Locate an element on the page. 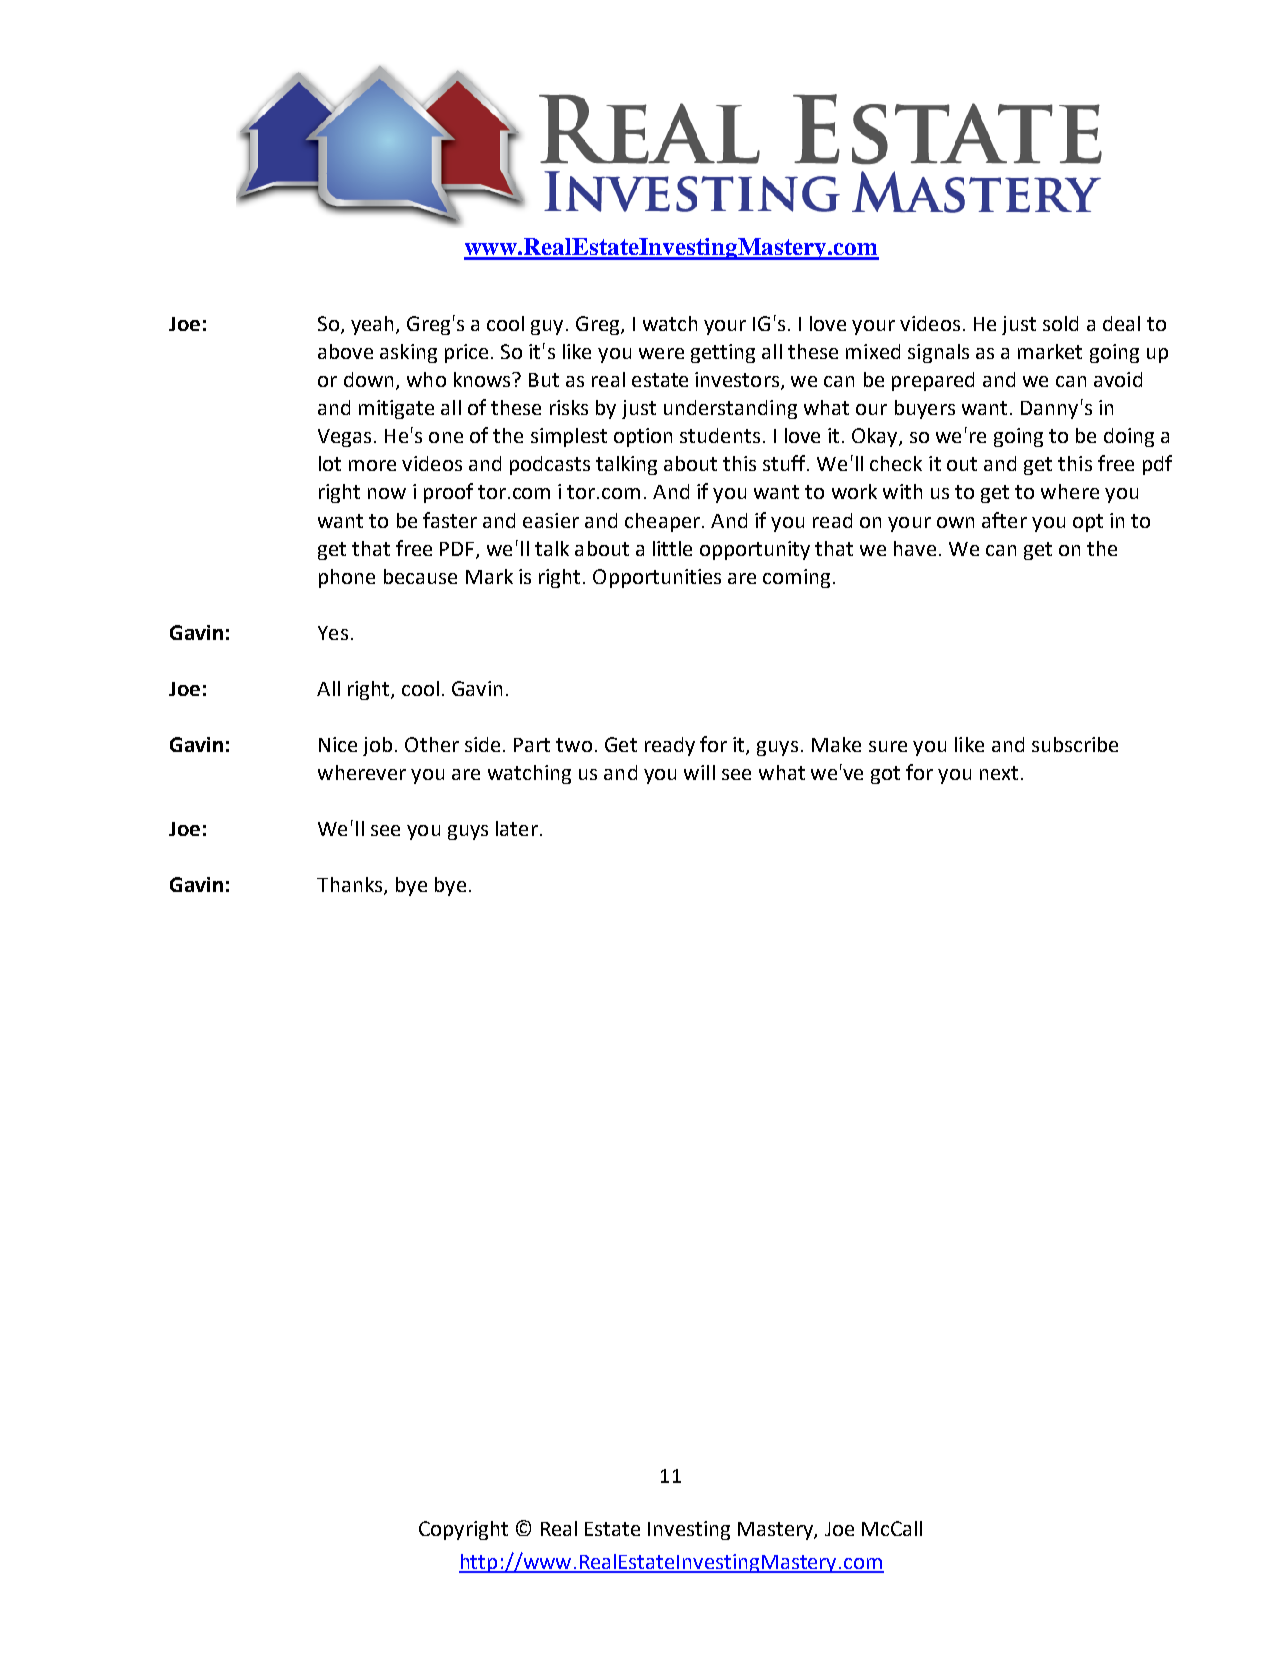 The image size is (1278, 1653). next is located at coordinates (999, 773).
